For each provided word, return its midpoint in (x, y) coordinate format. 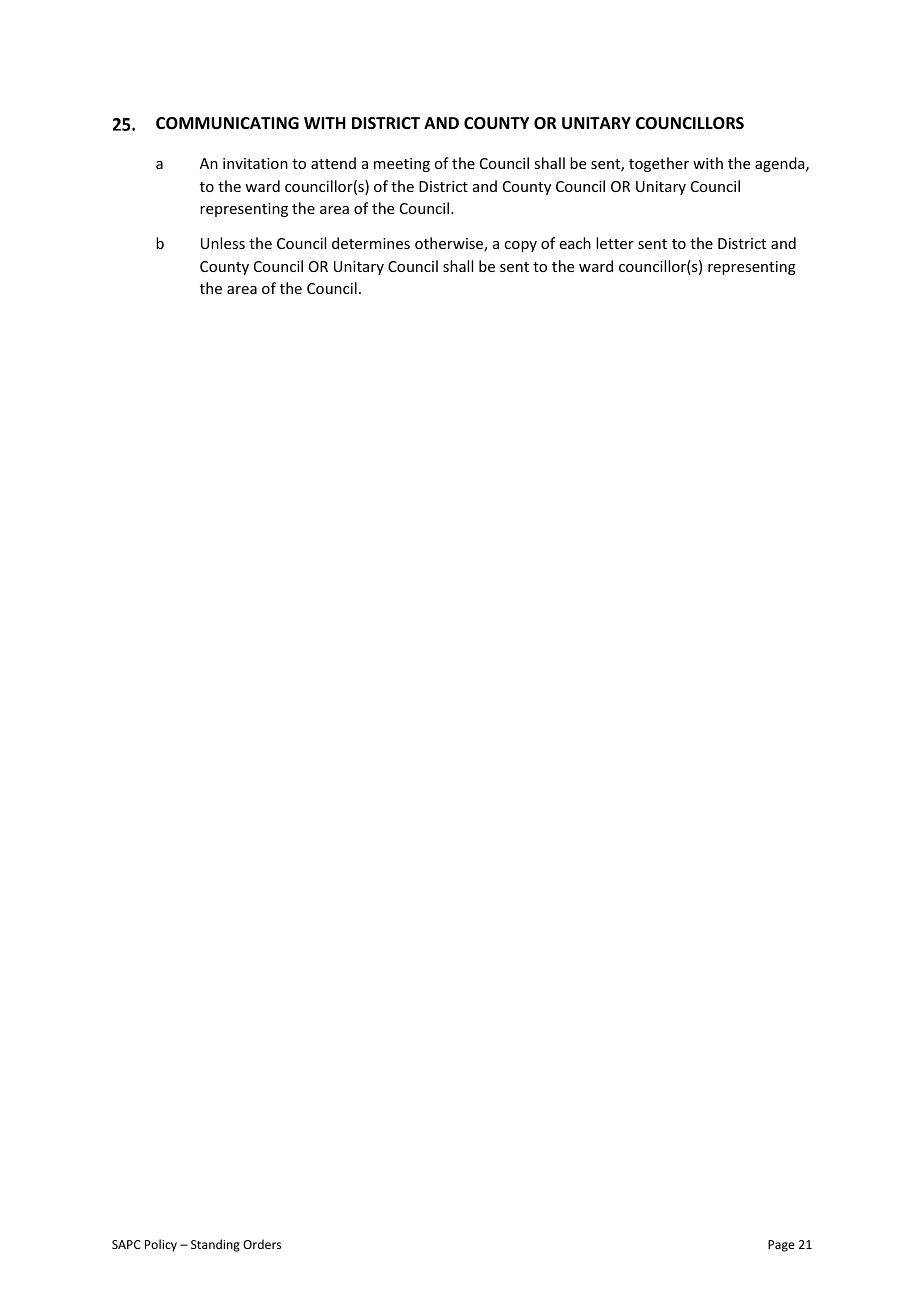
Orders (262, 1244)
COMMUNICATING (227, 123)
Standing (215, 1245)
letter (615, 243)
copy (520, 246)
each (575, 243)
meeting (402, 165)
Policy (161, 1245)
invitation (255, 163)
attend (333, 163)
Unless (223, 243)
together (659, 164)
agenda (781, 164)
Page (781, 1246)
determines (371, 243)
